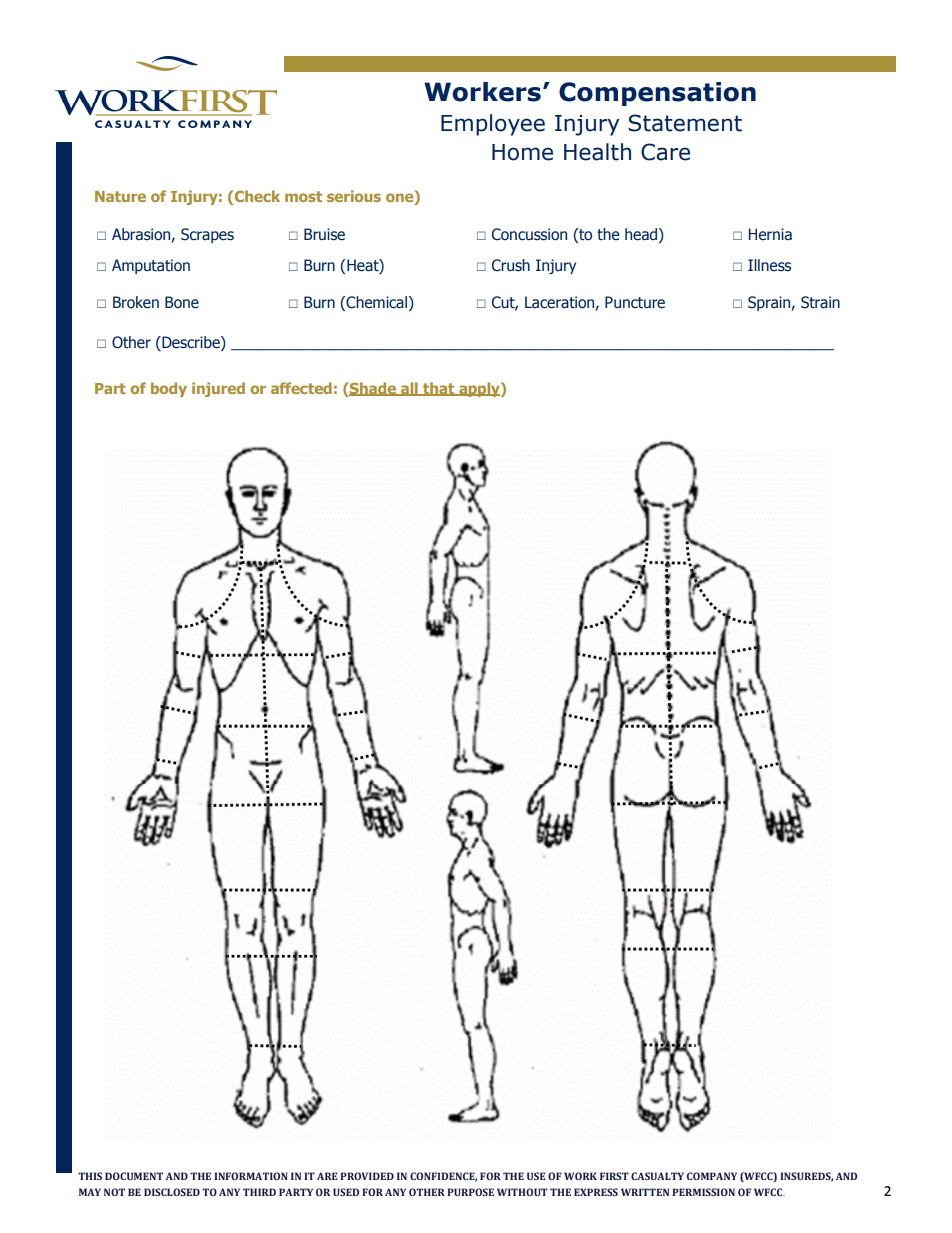 The height and width of the screenshot is (1233, 952). What do you see at coordinates (169, 389) in the screenshot?
I see `body` at bounding box center [169, 389].
